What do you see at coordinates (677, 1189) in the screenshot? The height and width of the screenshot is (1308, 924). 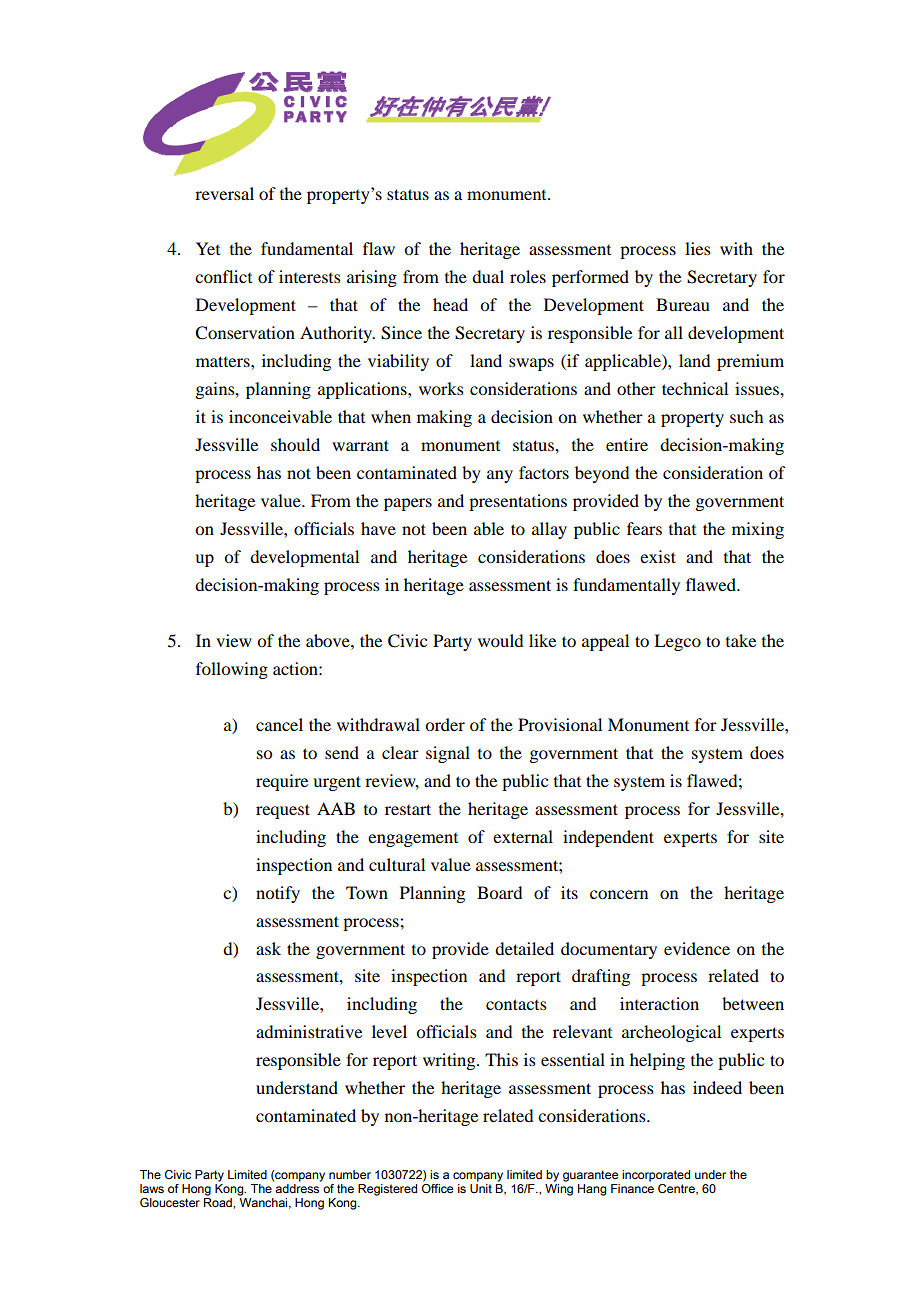 I see `Centre` at bounding box center [677, 1189].
